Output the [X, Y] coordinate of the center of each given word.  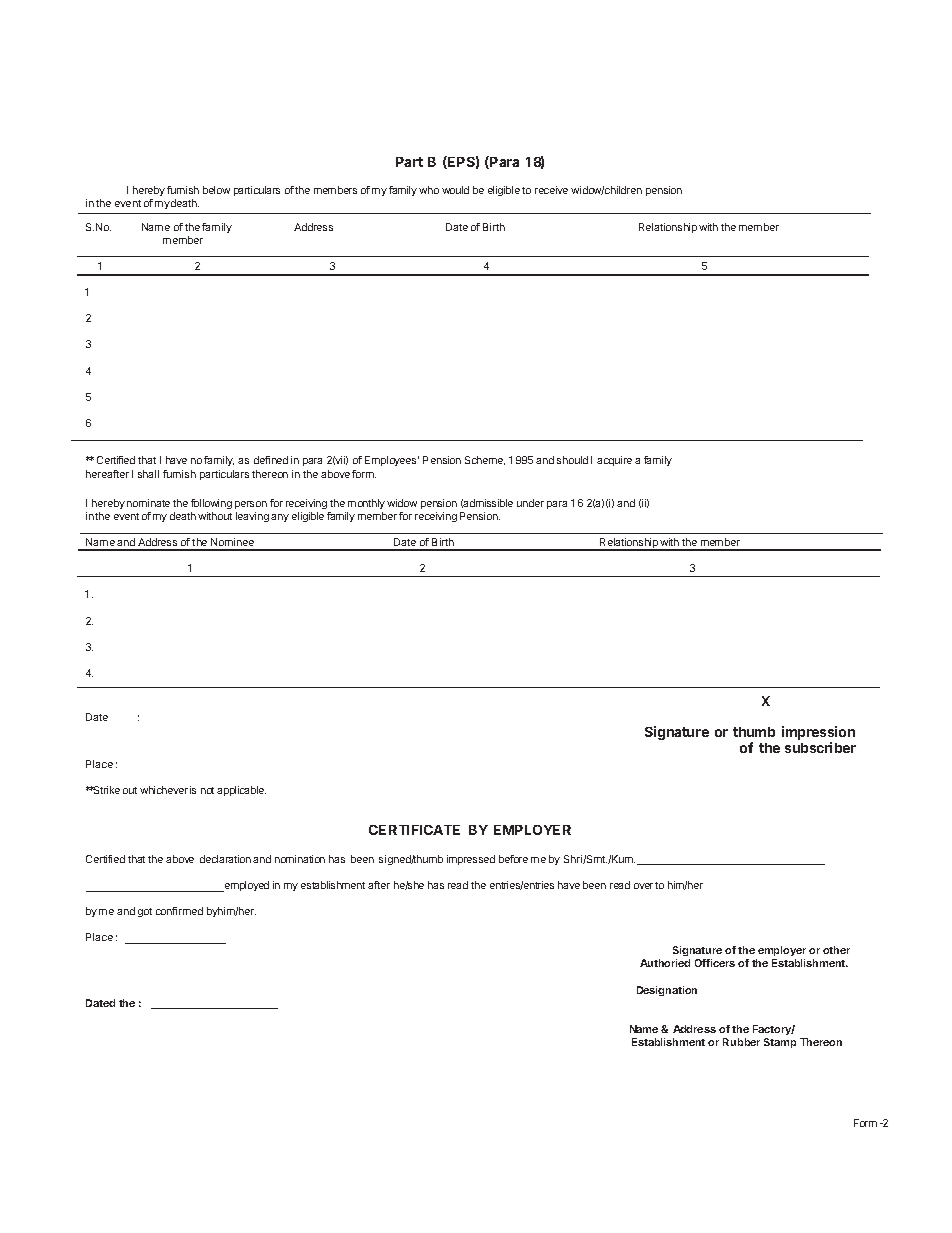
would [455, 190]
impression [818, 734]
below [216, 190]
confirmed [179, 911]
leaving [252, 517]
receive [551, 190]
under [530, 503]
